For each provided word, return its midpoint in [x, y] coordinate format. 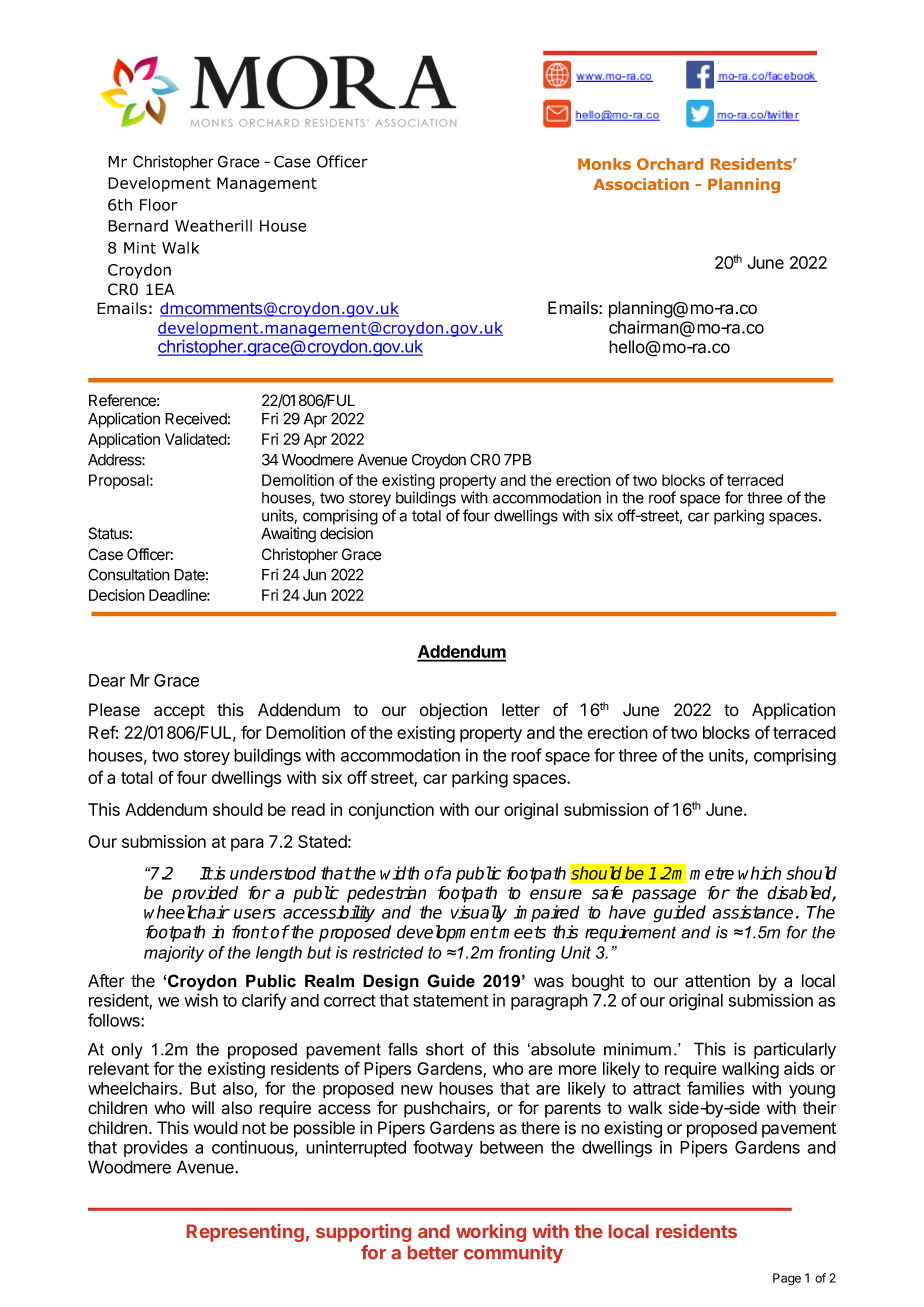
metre [712, 873]
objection [453, 711]
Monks [604, 164]
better [433, 1253]
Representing [245, 1233]
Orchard [670, 164]
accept [179, 712]
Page [787, 1279]
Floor [159, 204]
